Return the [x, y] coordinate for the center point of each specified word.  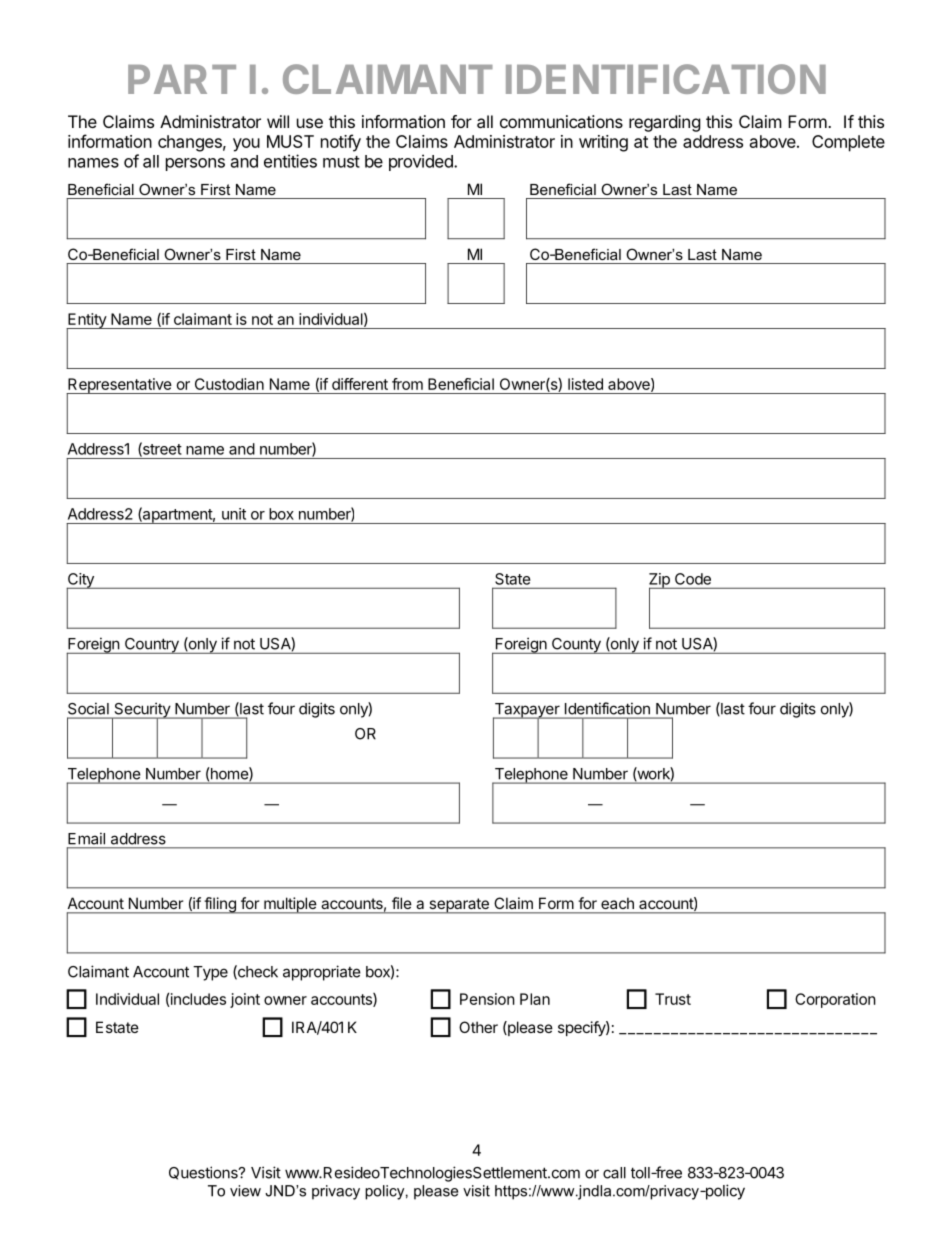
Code [693, 579]
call [614, 1173]
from [407, 384]
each [617, 903]
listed [585, 384]
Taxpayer [527, 711]
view [245, 1191]
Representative [120, 386]
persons [195, 164]
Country [151, 646]
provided [422, 162]
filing [220, 905]
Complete [848, 143]
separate [459, 906]
